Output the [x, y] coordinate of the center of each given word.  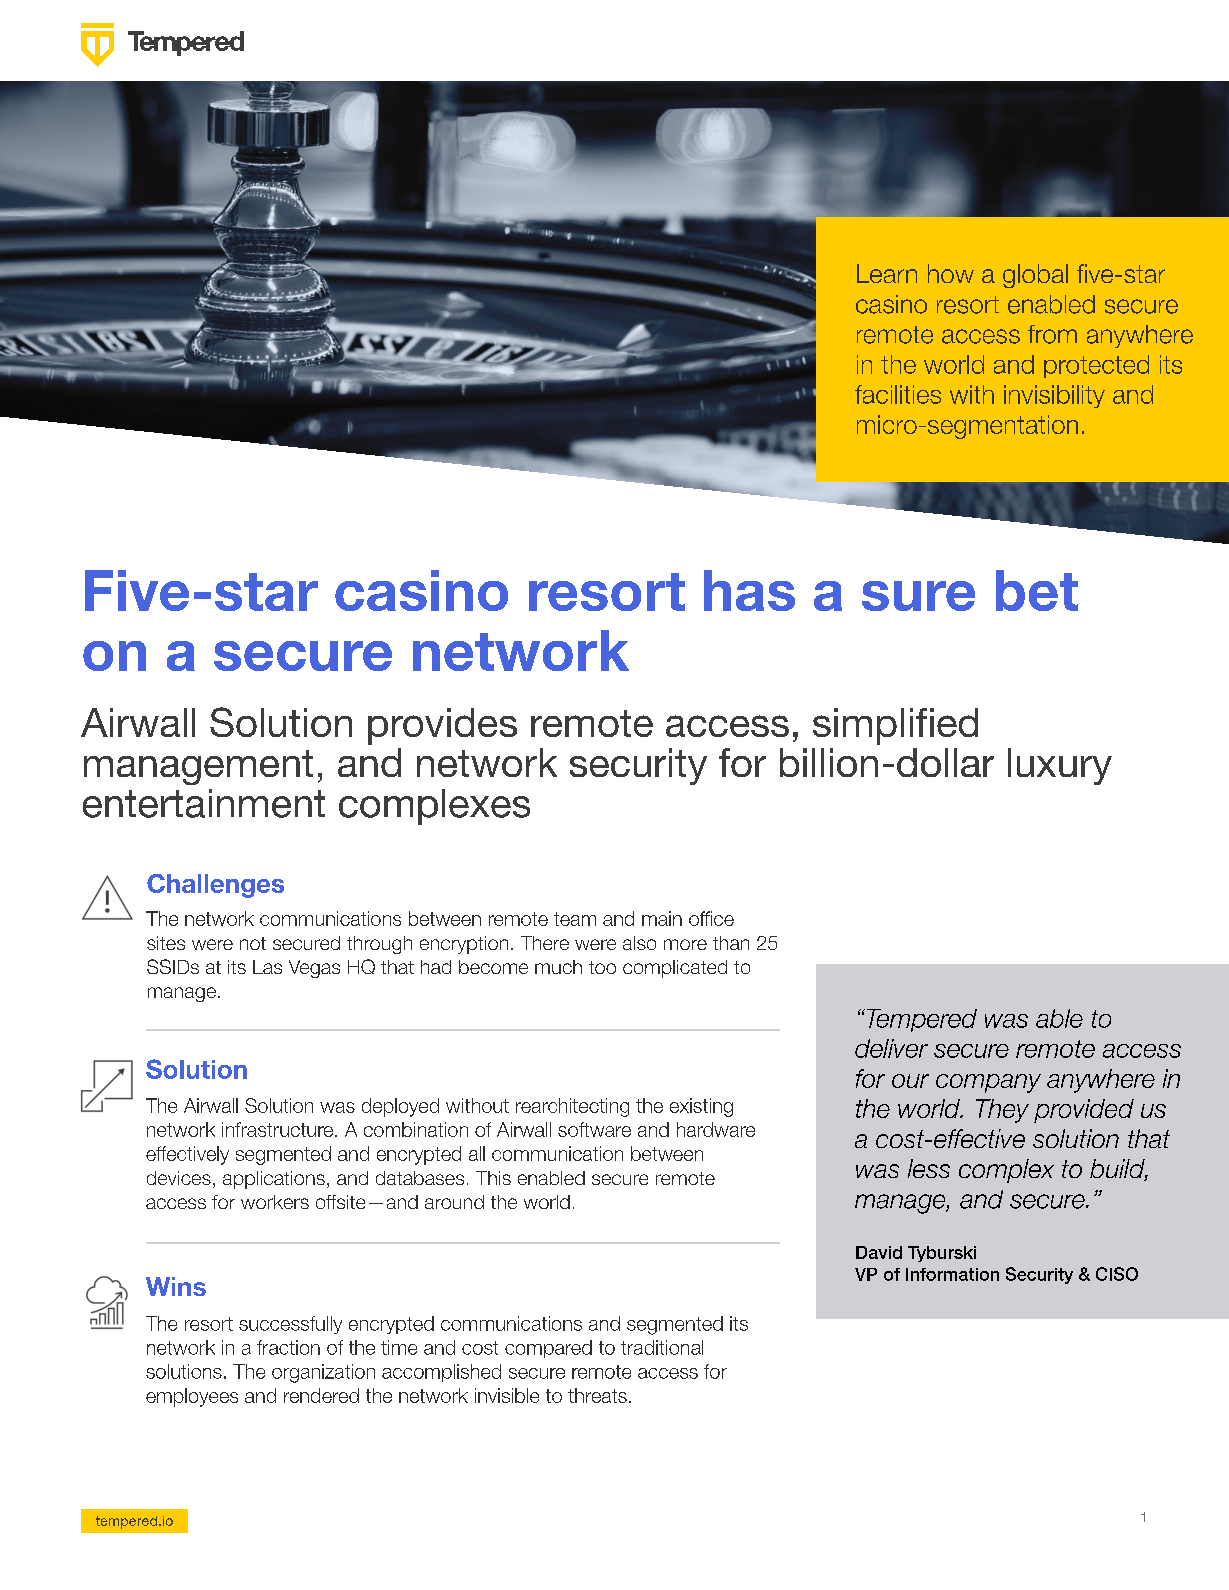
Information [952, 1274]
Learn [887, 273]
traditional [662, 1347]
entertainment [204, 803]
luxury [1060, 766]
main [662, 918]
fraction [288, 1347]
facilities [898, 394]
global [1035, 276]
